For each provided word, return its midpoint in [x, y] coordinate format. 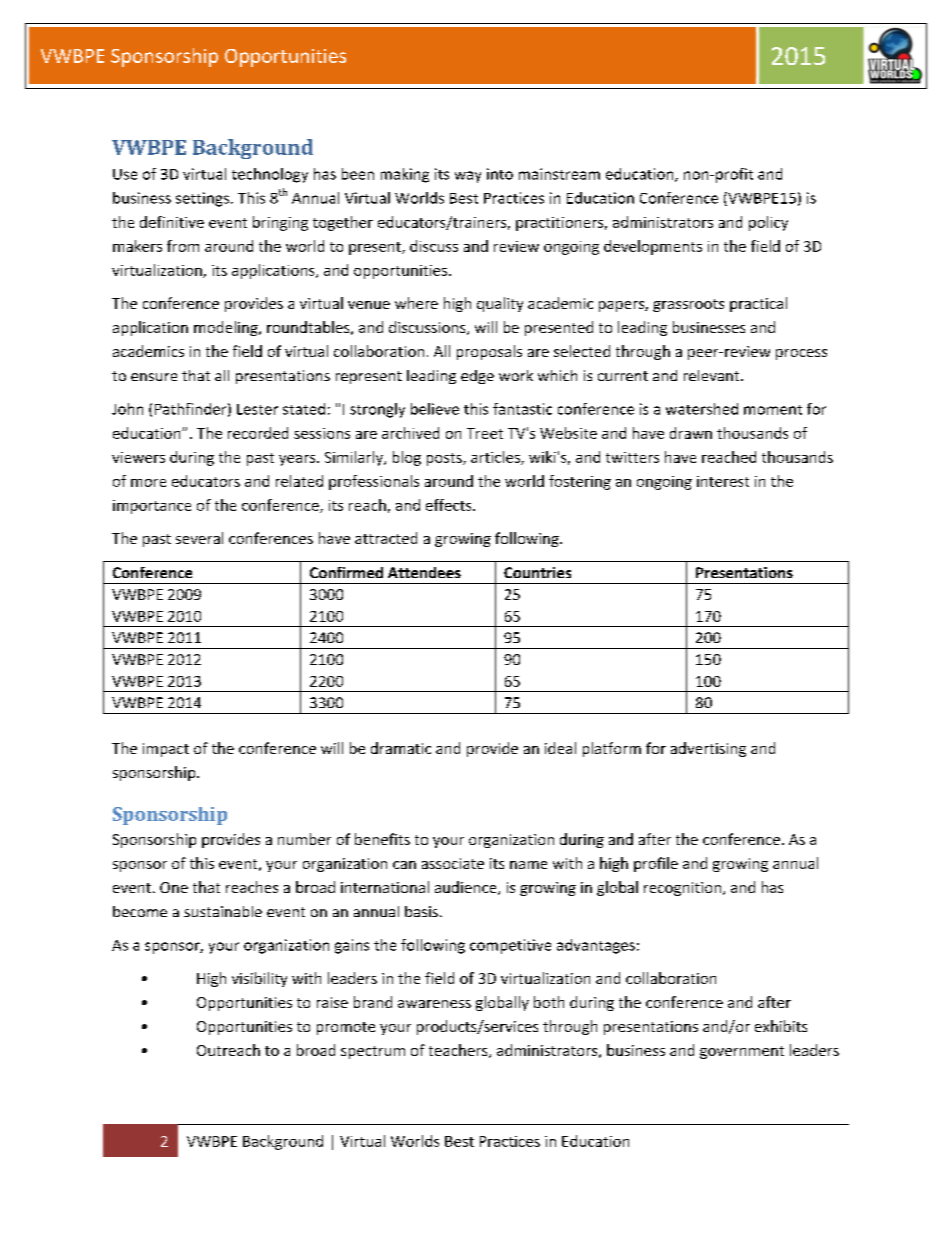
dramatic [401, 748]
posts [445, 459]
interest [723, 481]
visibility [259, 979]
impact [166, 750]
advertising [708, 749]
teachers [459, 1051]
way [468, 177]
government [742, 1052]
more [148, 483]
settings [202, 199]
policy [768, 223]
